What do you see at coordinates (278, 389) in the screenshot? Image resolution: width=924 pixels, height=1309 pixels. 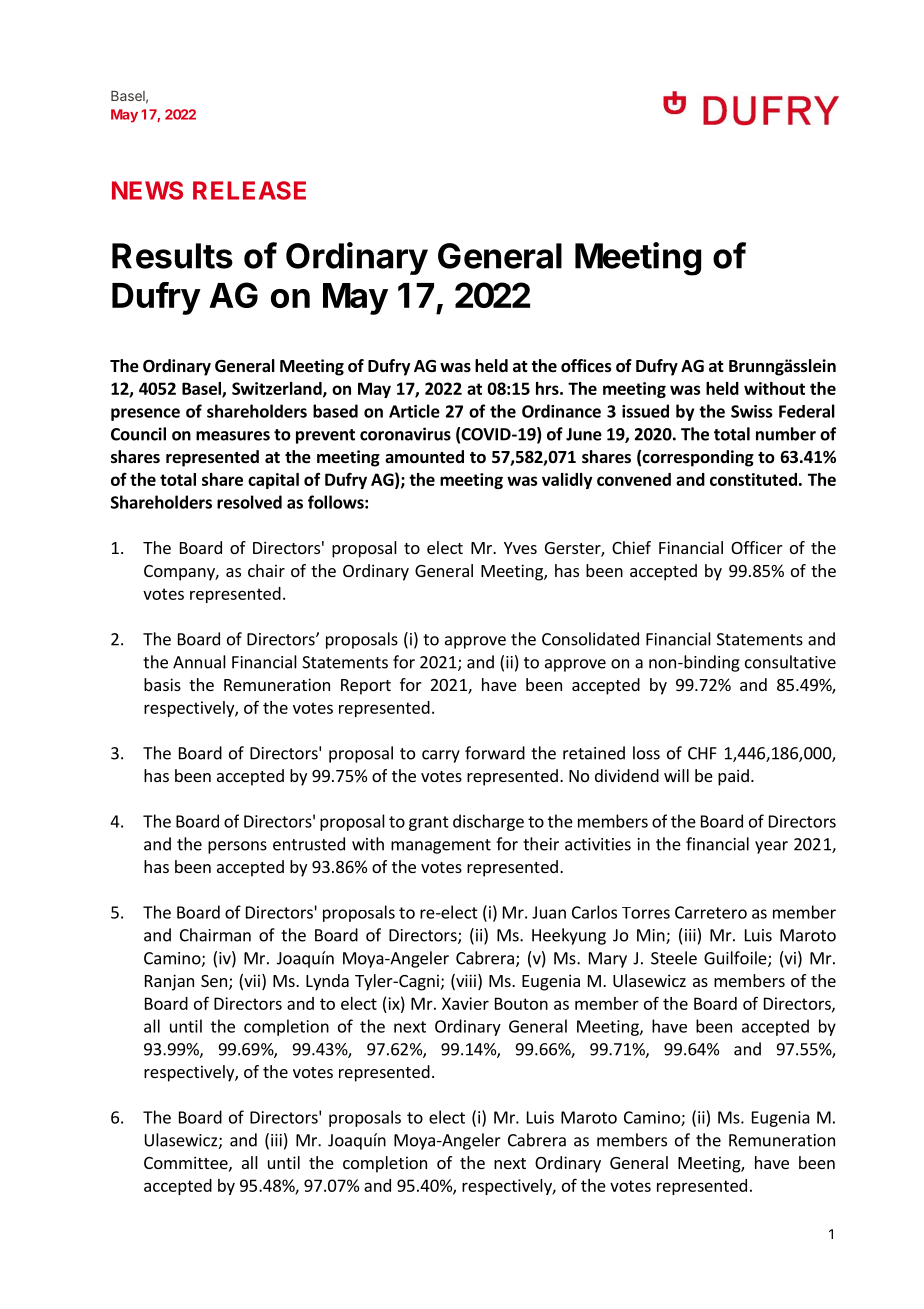 I see `Switzerland` at bounding box center [278, 389].
